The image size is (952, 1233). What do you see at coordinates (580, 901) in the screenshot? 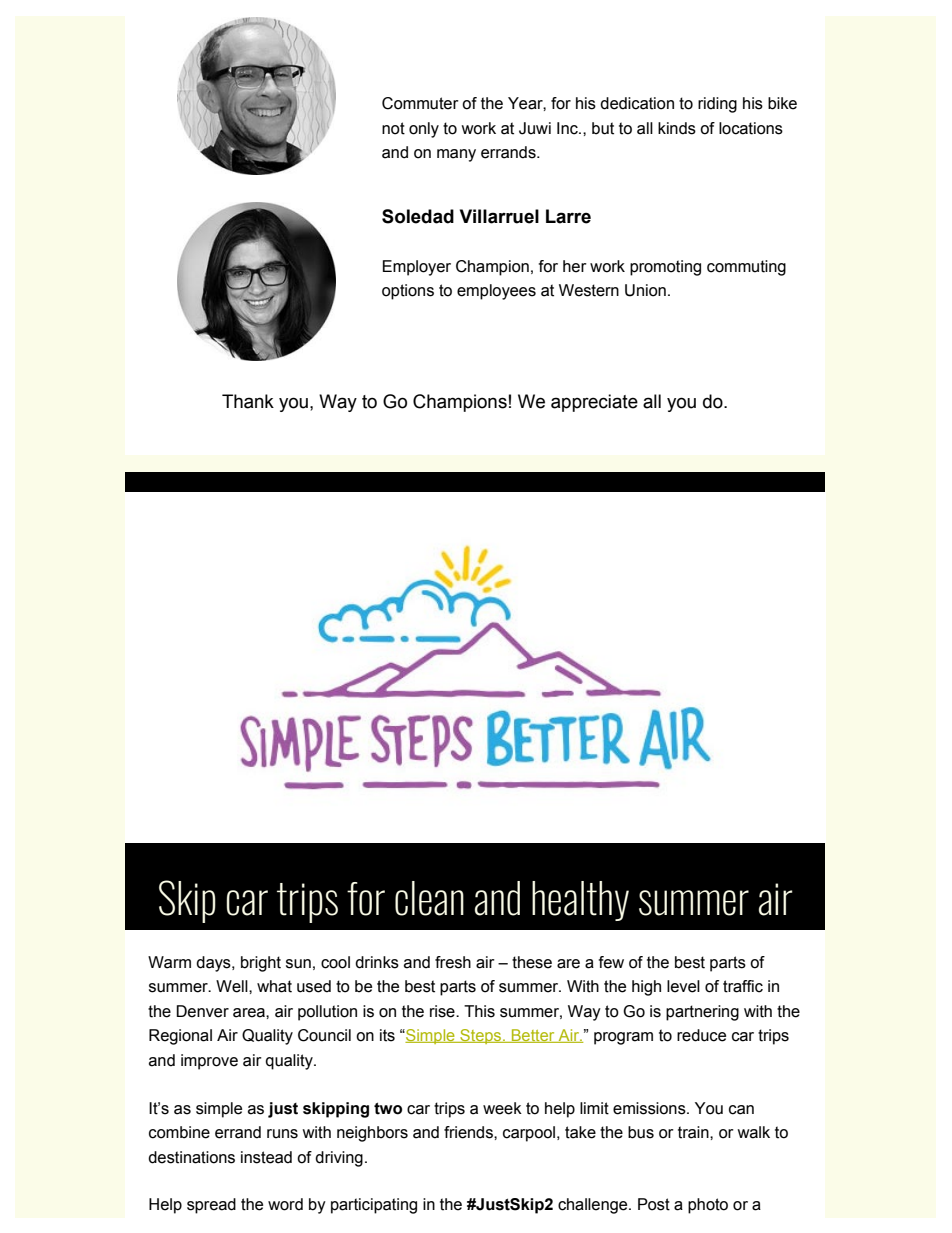
I see `healthy` at bounding box center [580, 901].
